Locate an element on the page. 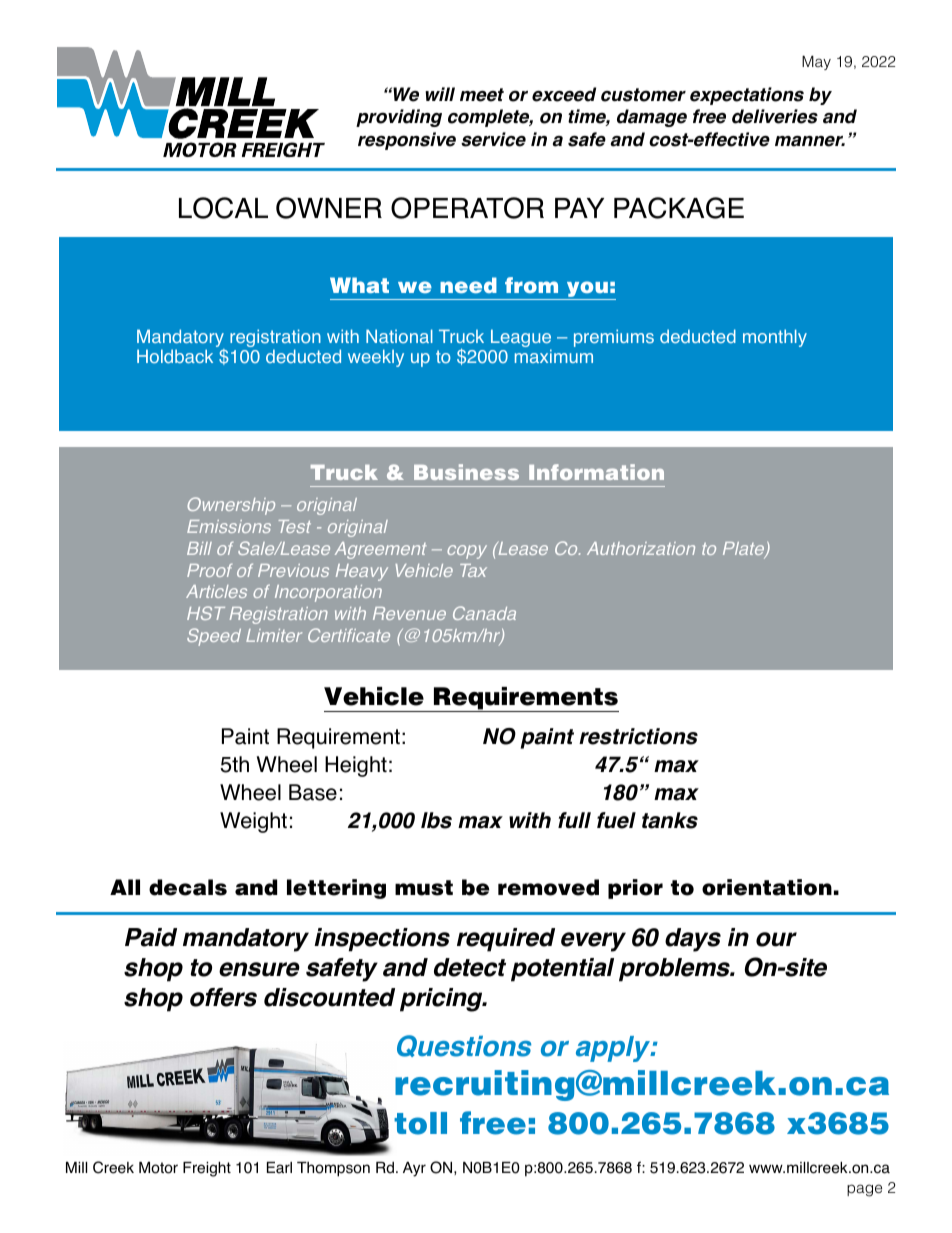  orientation is located at coordinates (767, 887).
